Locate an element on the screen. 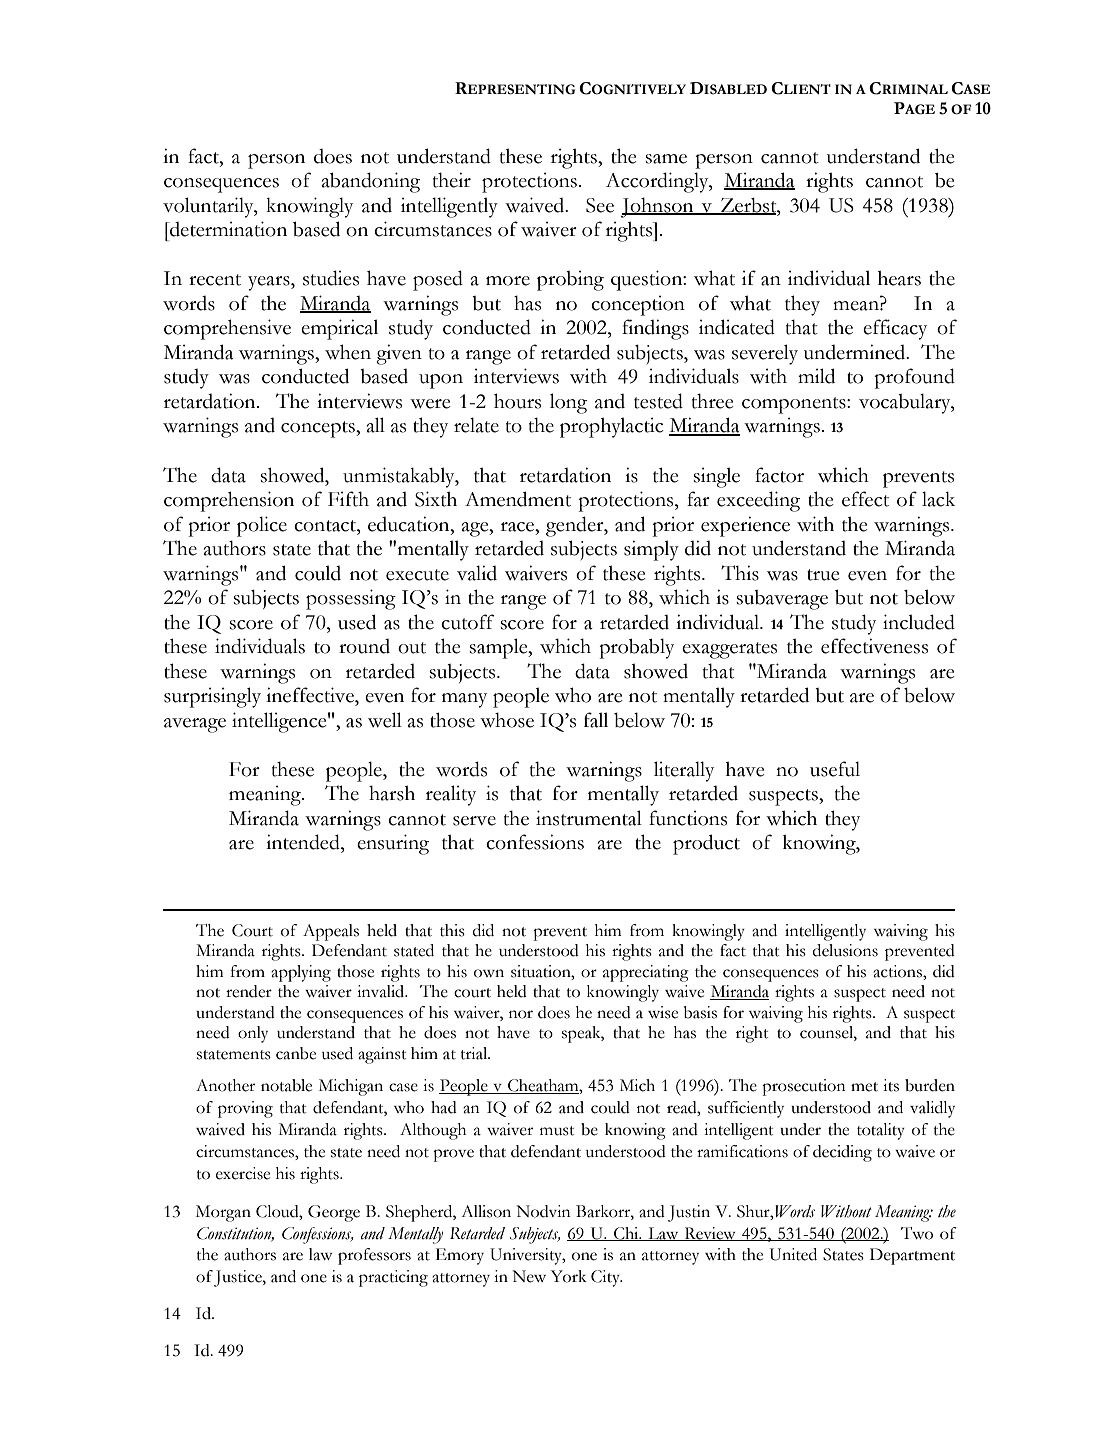 The width and height of the screenshot is (1112, 1439). See is located at coordinates (600, 205).
